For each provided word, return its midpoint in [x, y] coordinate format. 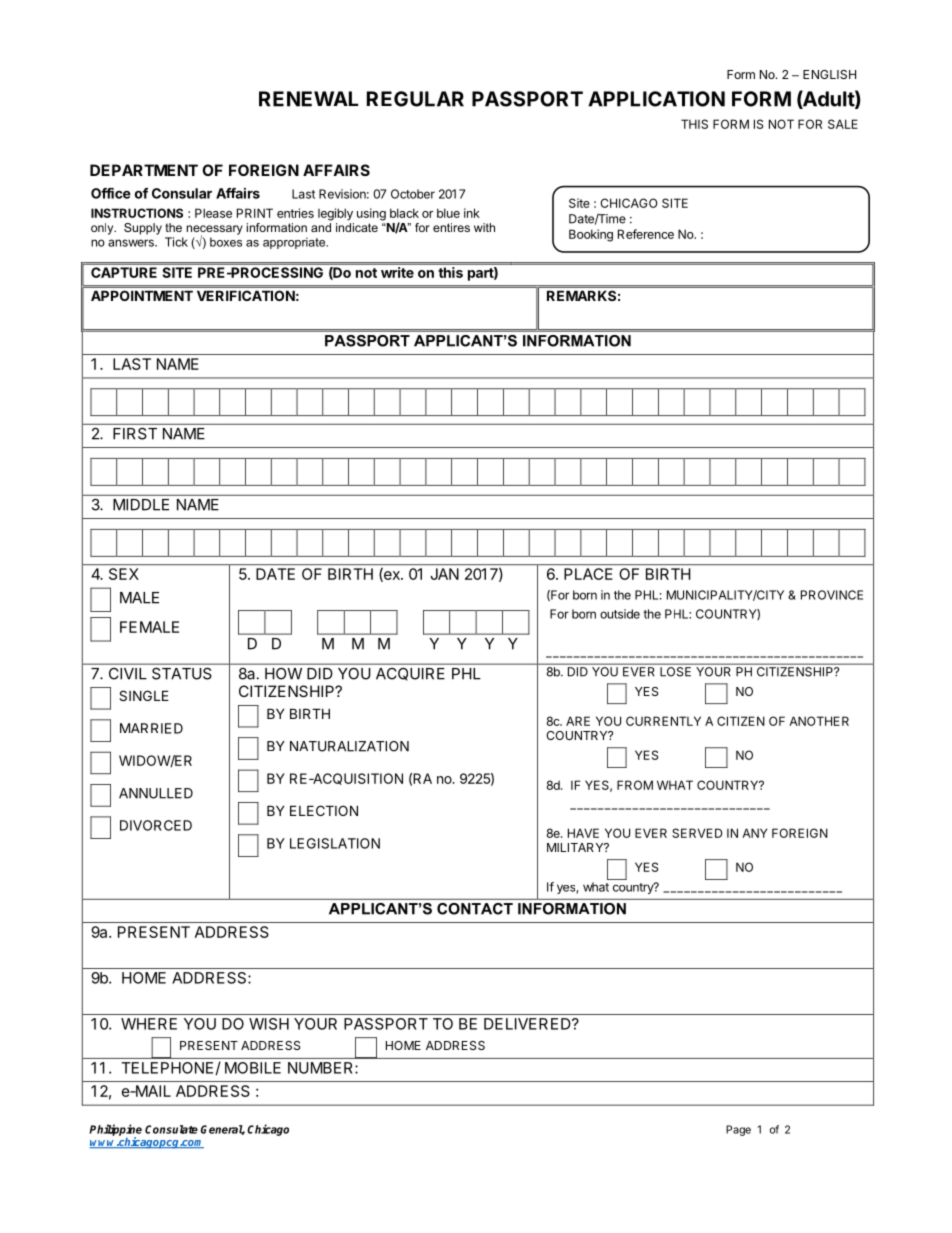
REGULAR [415, 99]
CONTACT [475, 909]
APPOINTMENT [142, 296]
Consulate [171, 1129]
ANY [754, 833]
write [397, 272]
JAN [445, 574]
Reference [646, 234]
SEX [124, 574]
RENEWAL [309, 99]
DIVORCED [156, 825]
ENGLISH [829, 74]
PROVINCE [832, 595]
